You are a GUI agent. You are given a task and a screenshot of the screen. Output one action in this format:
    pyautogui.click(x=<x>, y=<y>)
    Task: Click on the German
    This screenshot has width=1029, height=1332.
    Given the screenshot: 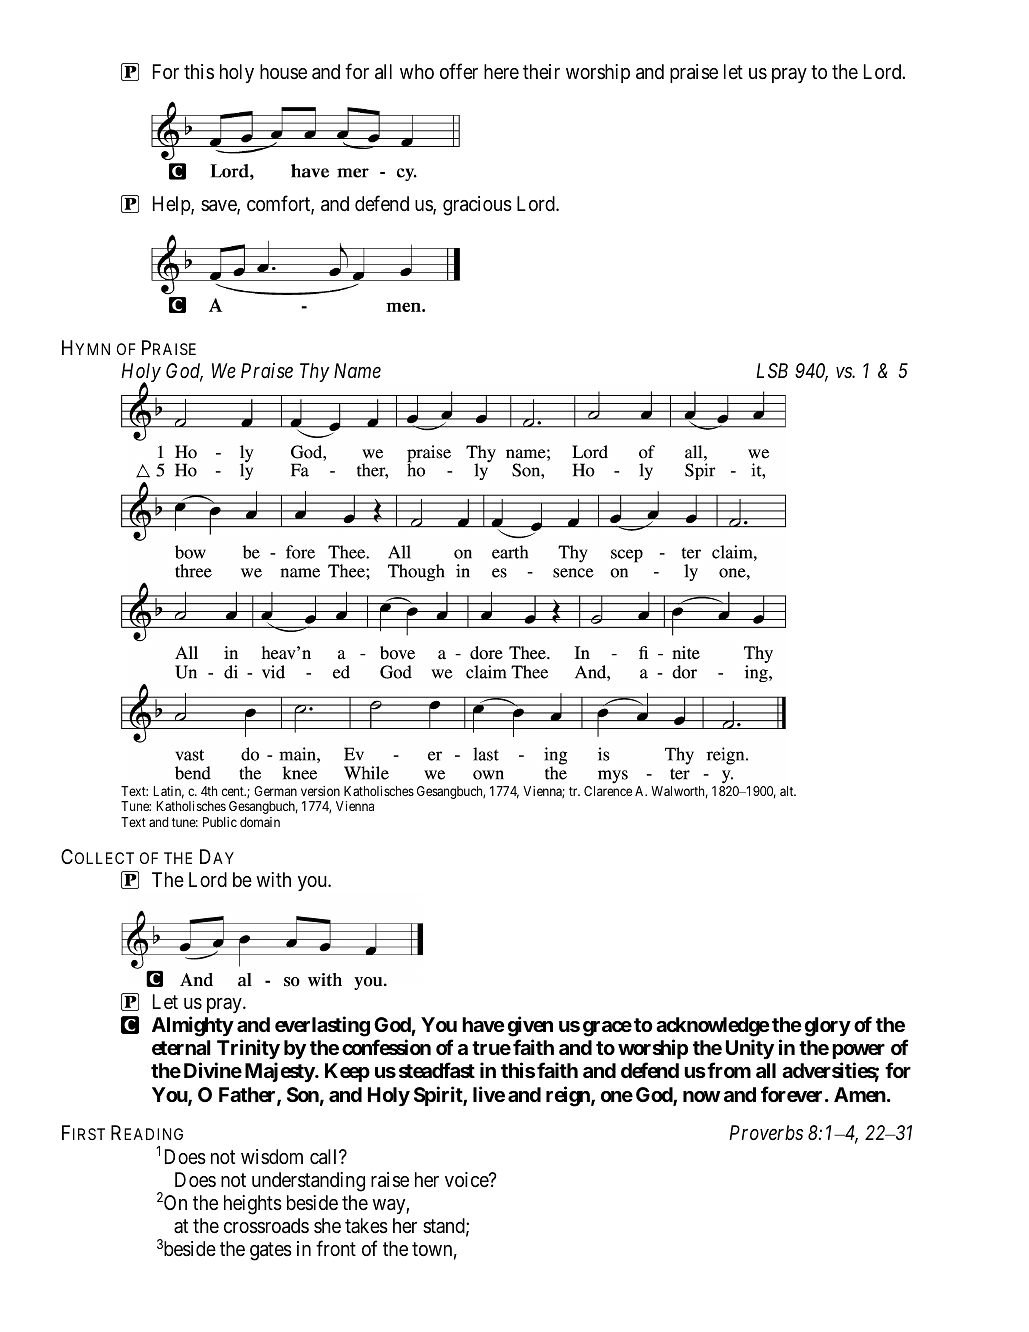 What is the action you would take?
    pyautogui.click(x=275, y=791)
